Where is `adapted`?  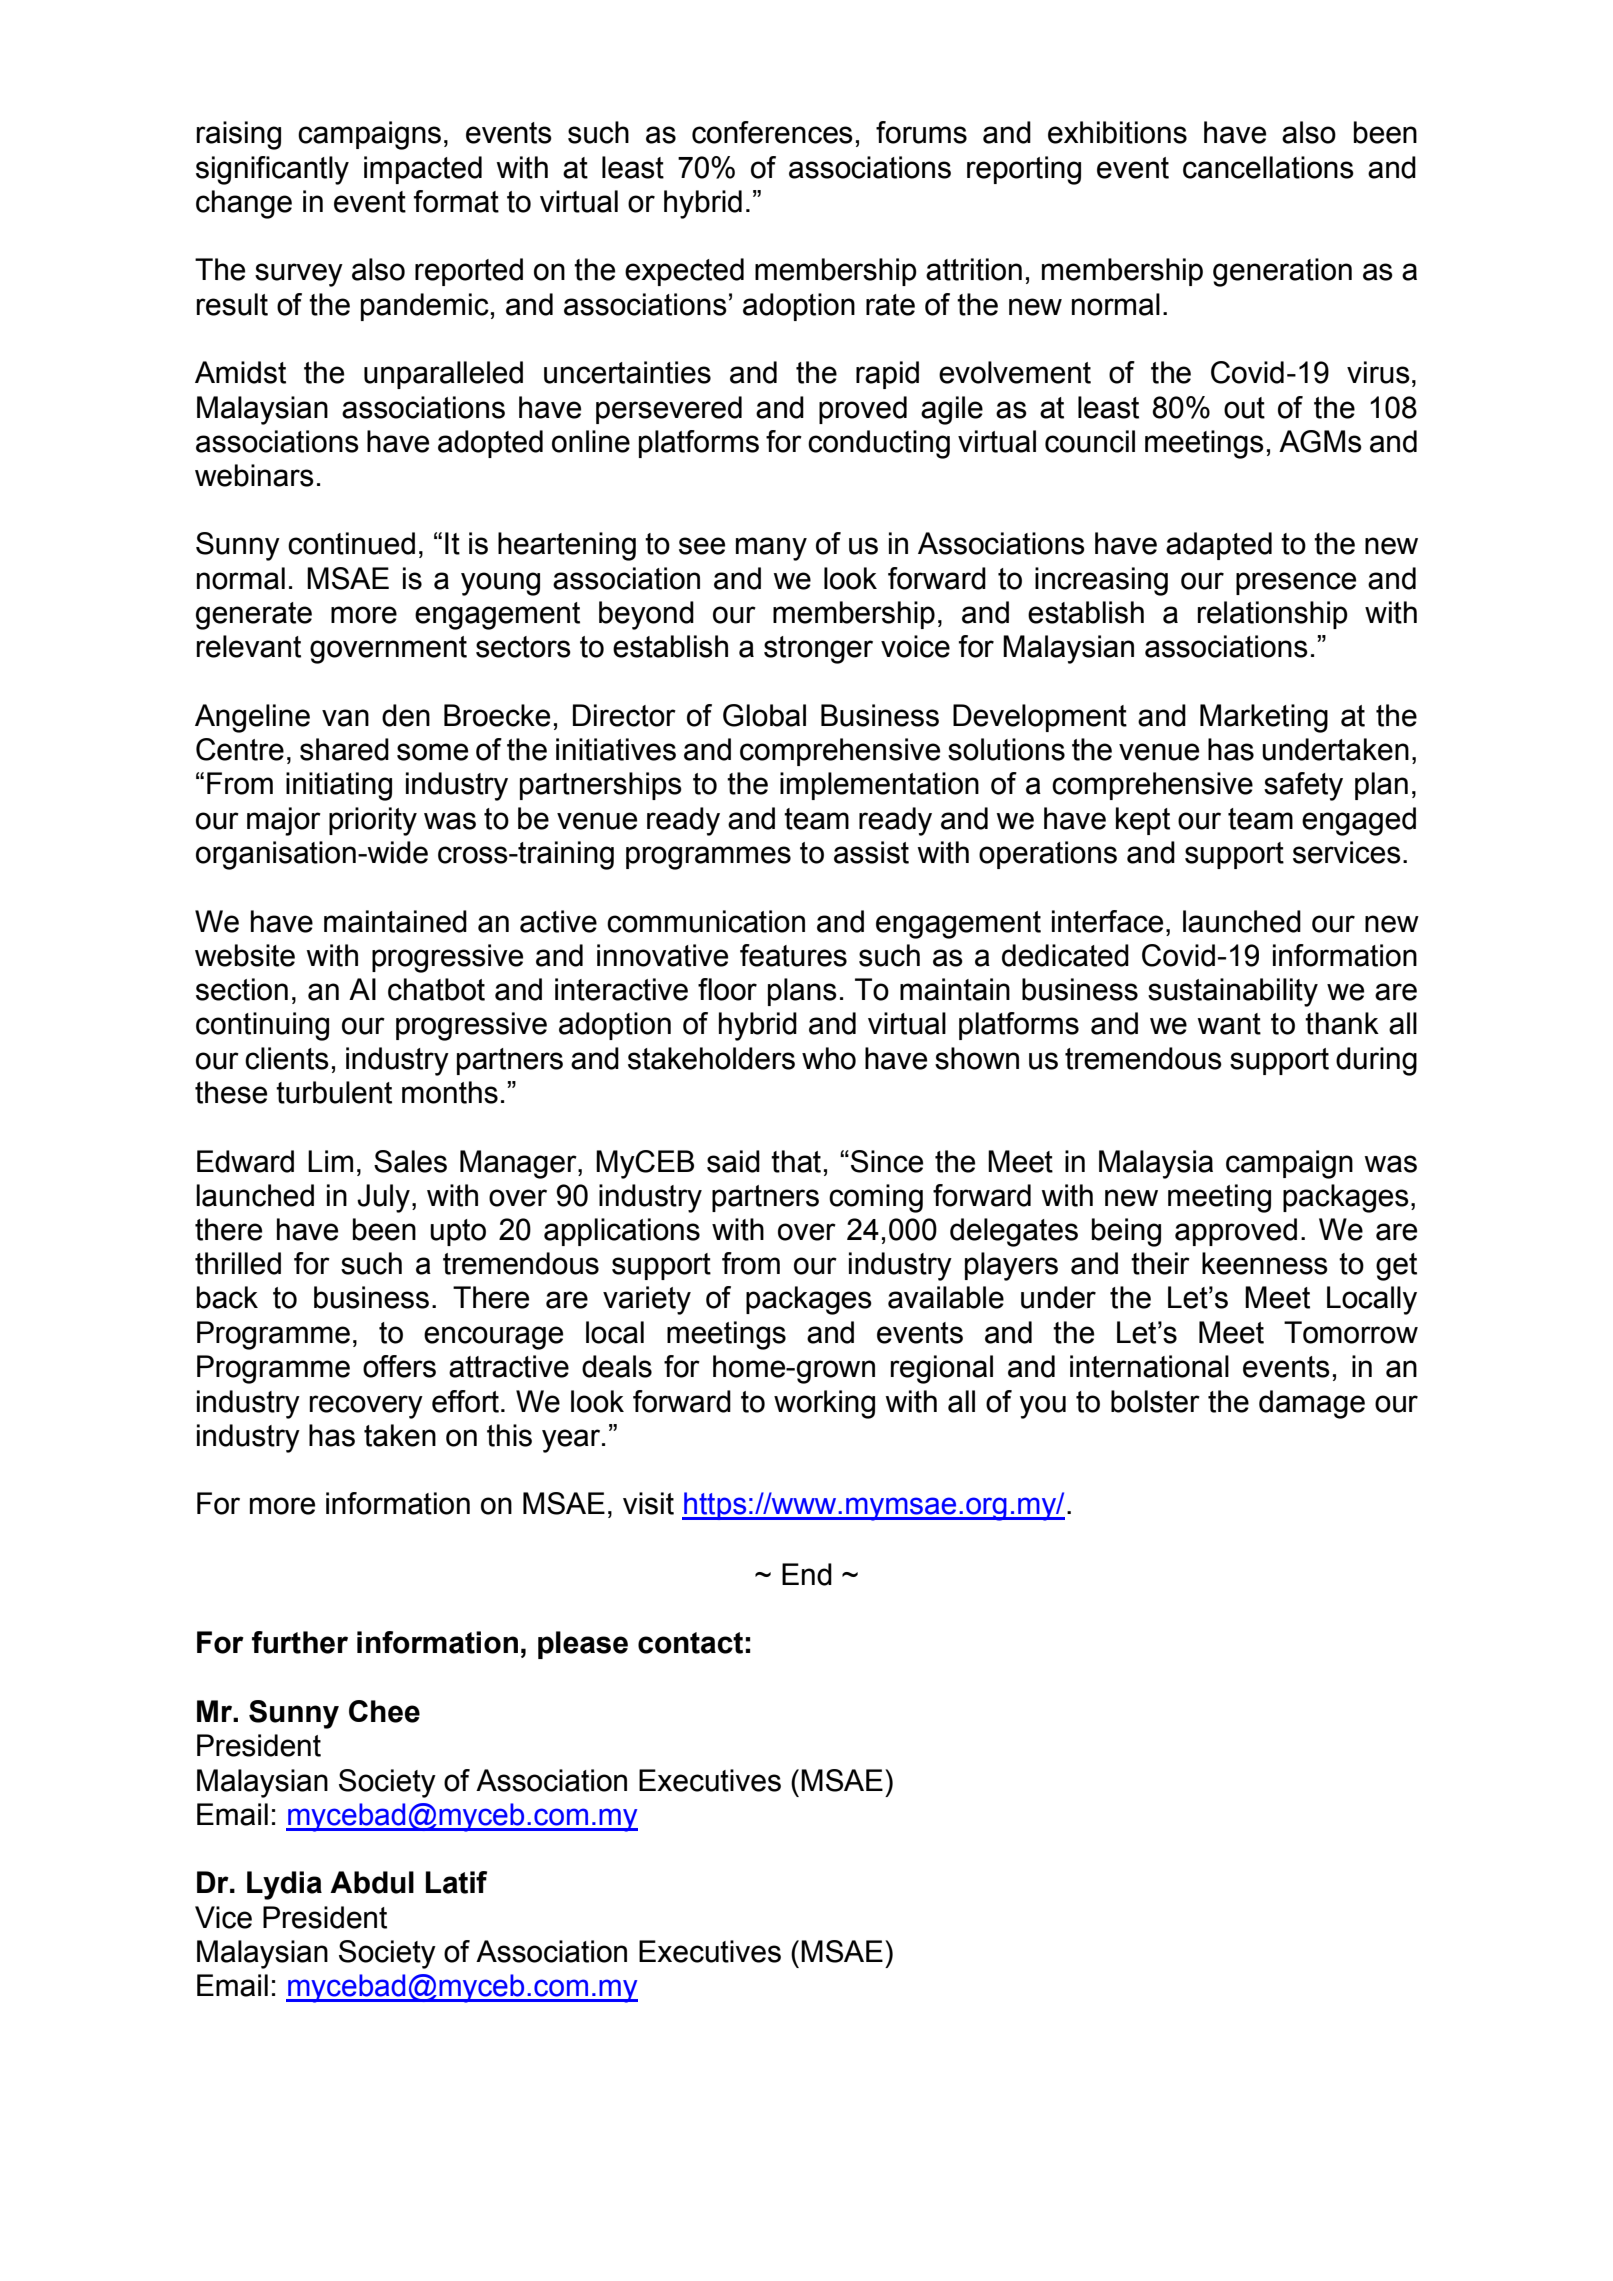
adapted is located at coordinates (1219, 546).
